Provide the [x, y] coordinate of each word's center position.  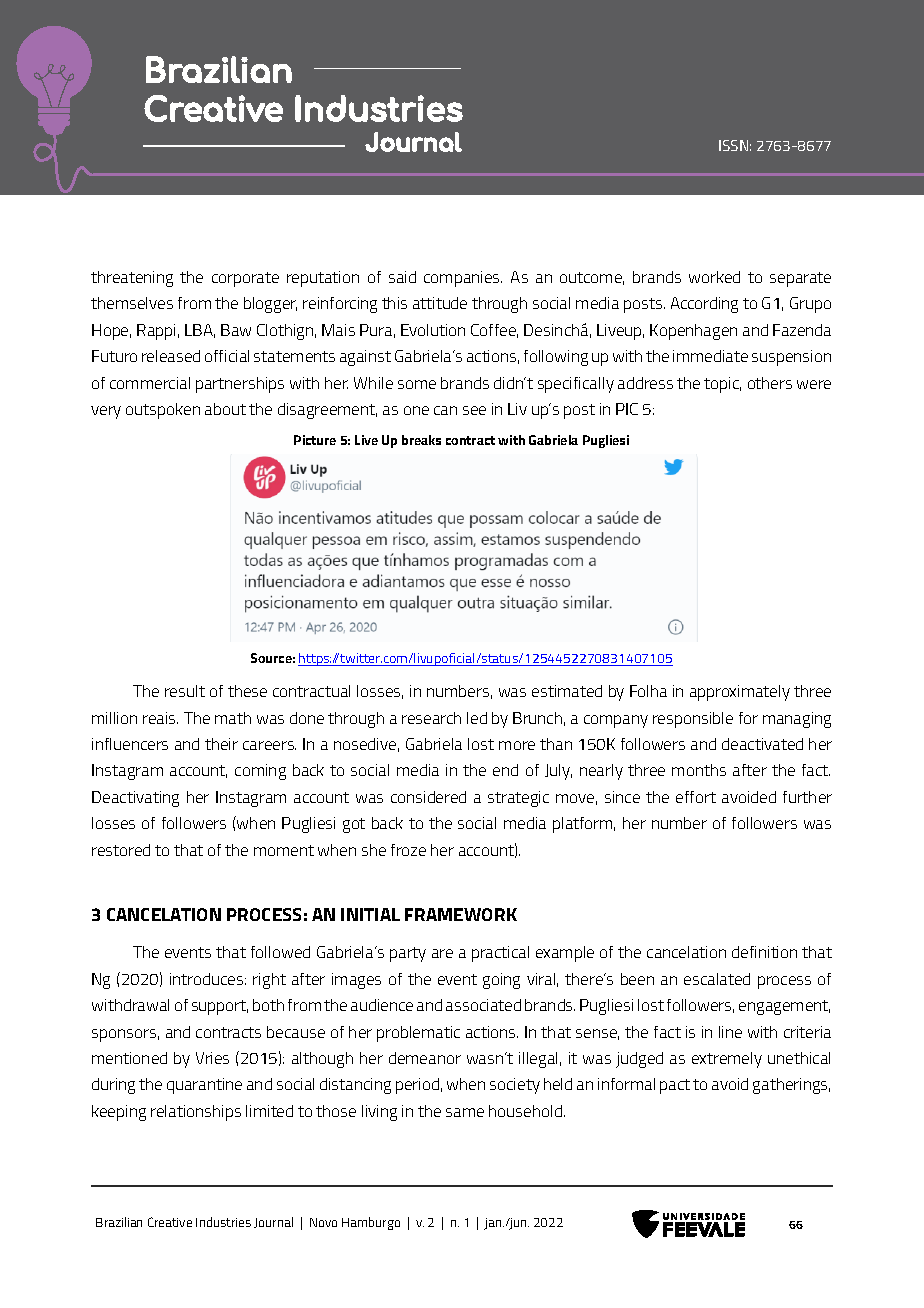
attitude [440, 303]
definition [764, 952]
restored [121, 850]
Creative [170, 1222]
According [704, 305]
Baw [236, 330]
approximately [740, 693]
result [185, 691]
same [465, 1112]
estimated [567, 691]
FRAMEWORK [461, 914]
